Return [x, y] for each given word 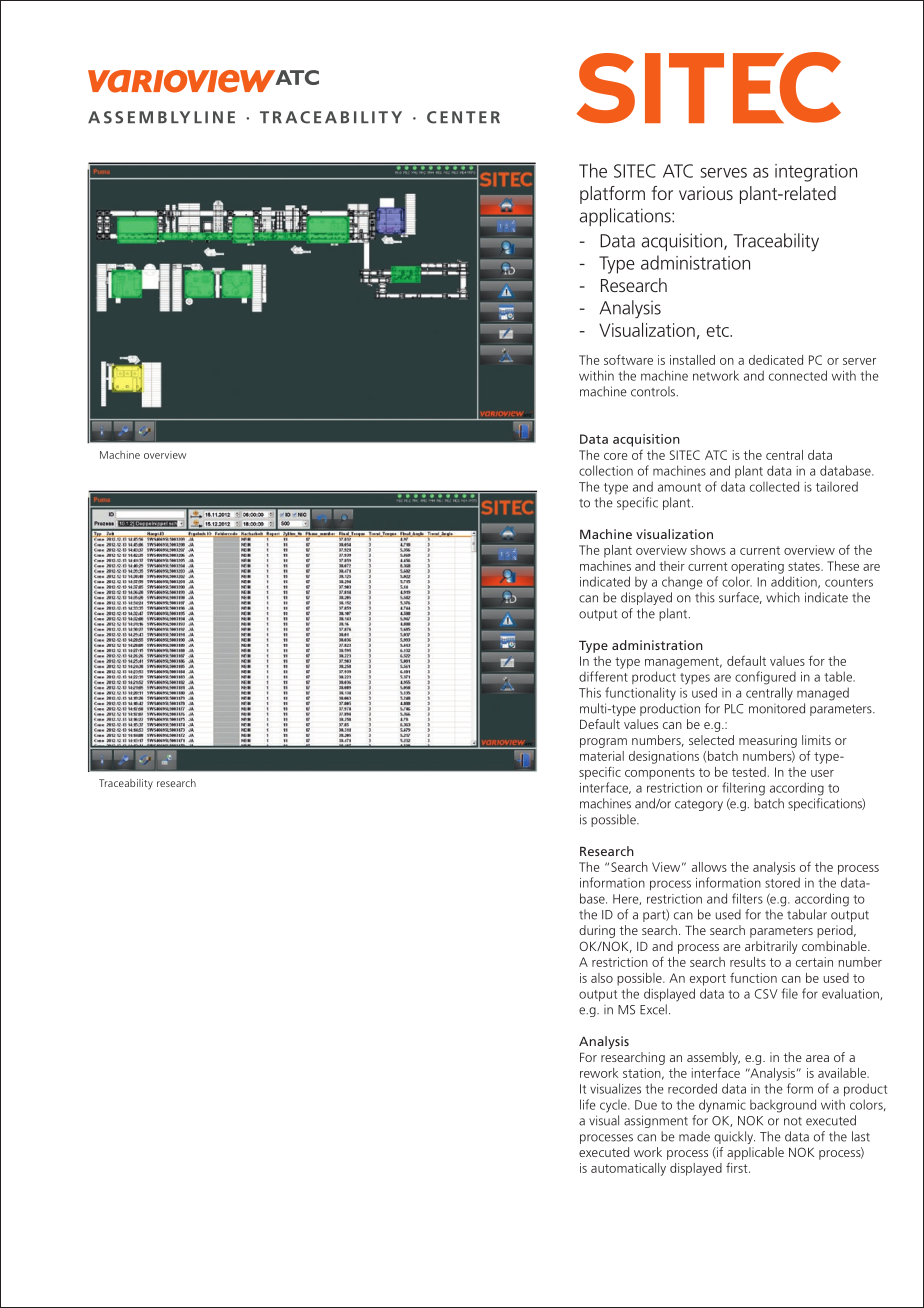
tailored [837, 486]
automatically [628, 1169]
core [615, 456]
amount [679, 487]
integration [816, 173]
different [603, 676]
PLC [734, 709]
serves [723, 173]
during [597, 931]
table [839, 676]
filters [747, 898]
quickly [734, 1137]
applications [626, 217]
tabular [807, 914]
